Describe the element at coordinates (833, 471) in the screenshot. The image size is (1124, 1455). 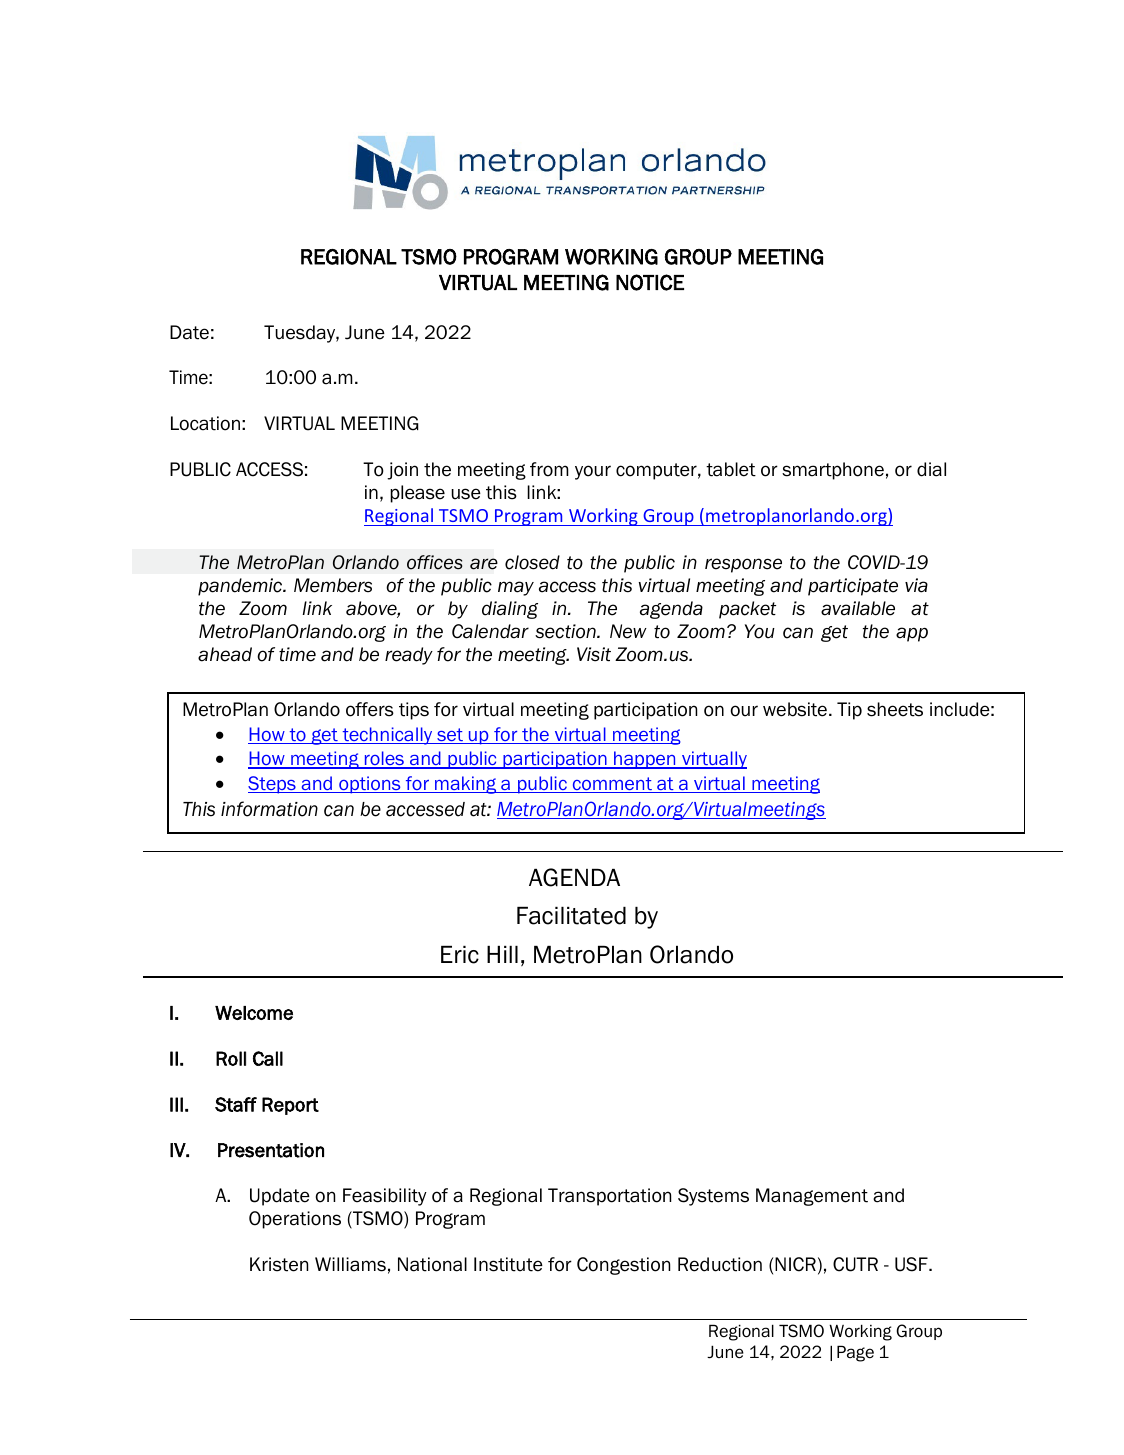
I see `smartphone` at that location.
